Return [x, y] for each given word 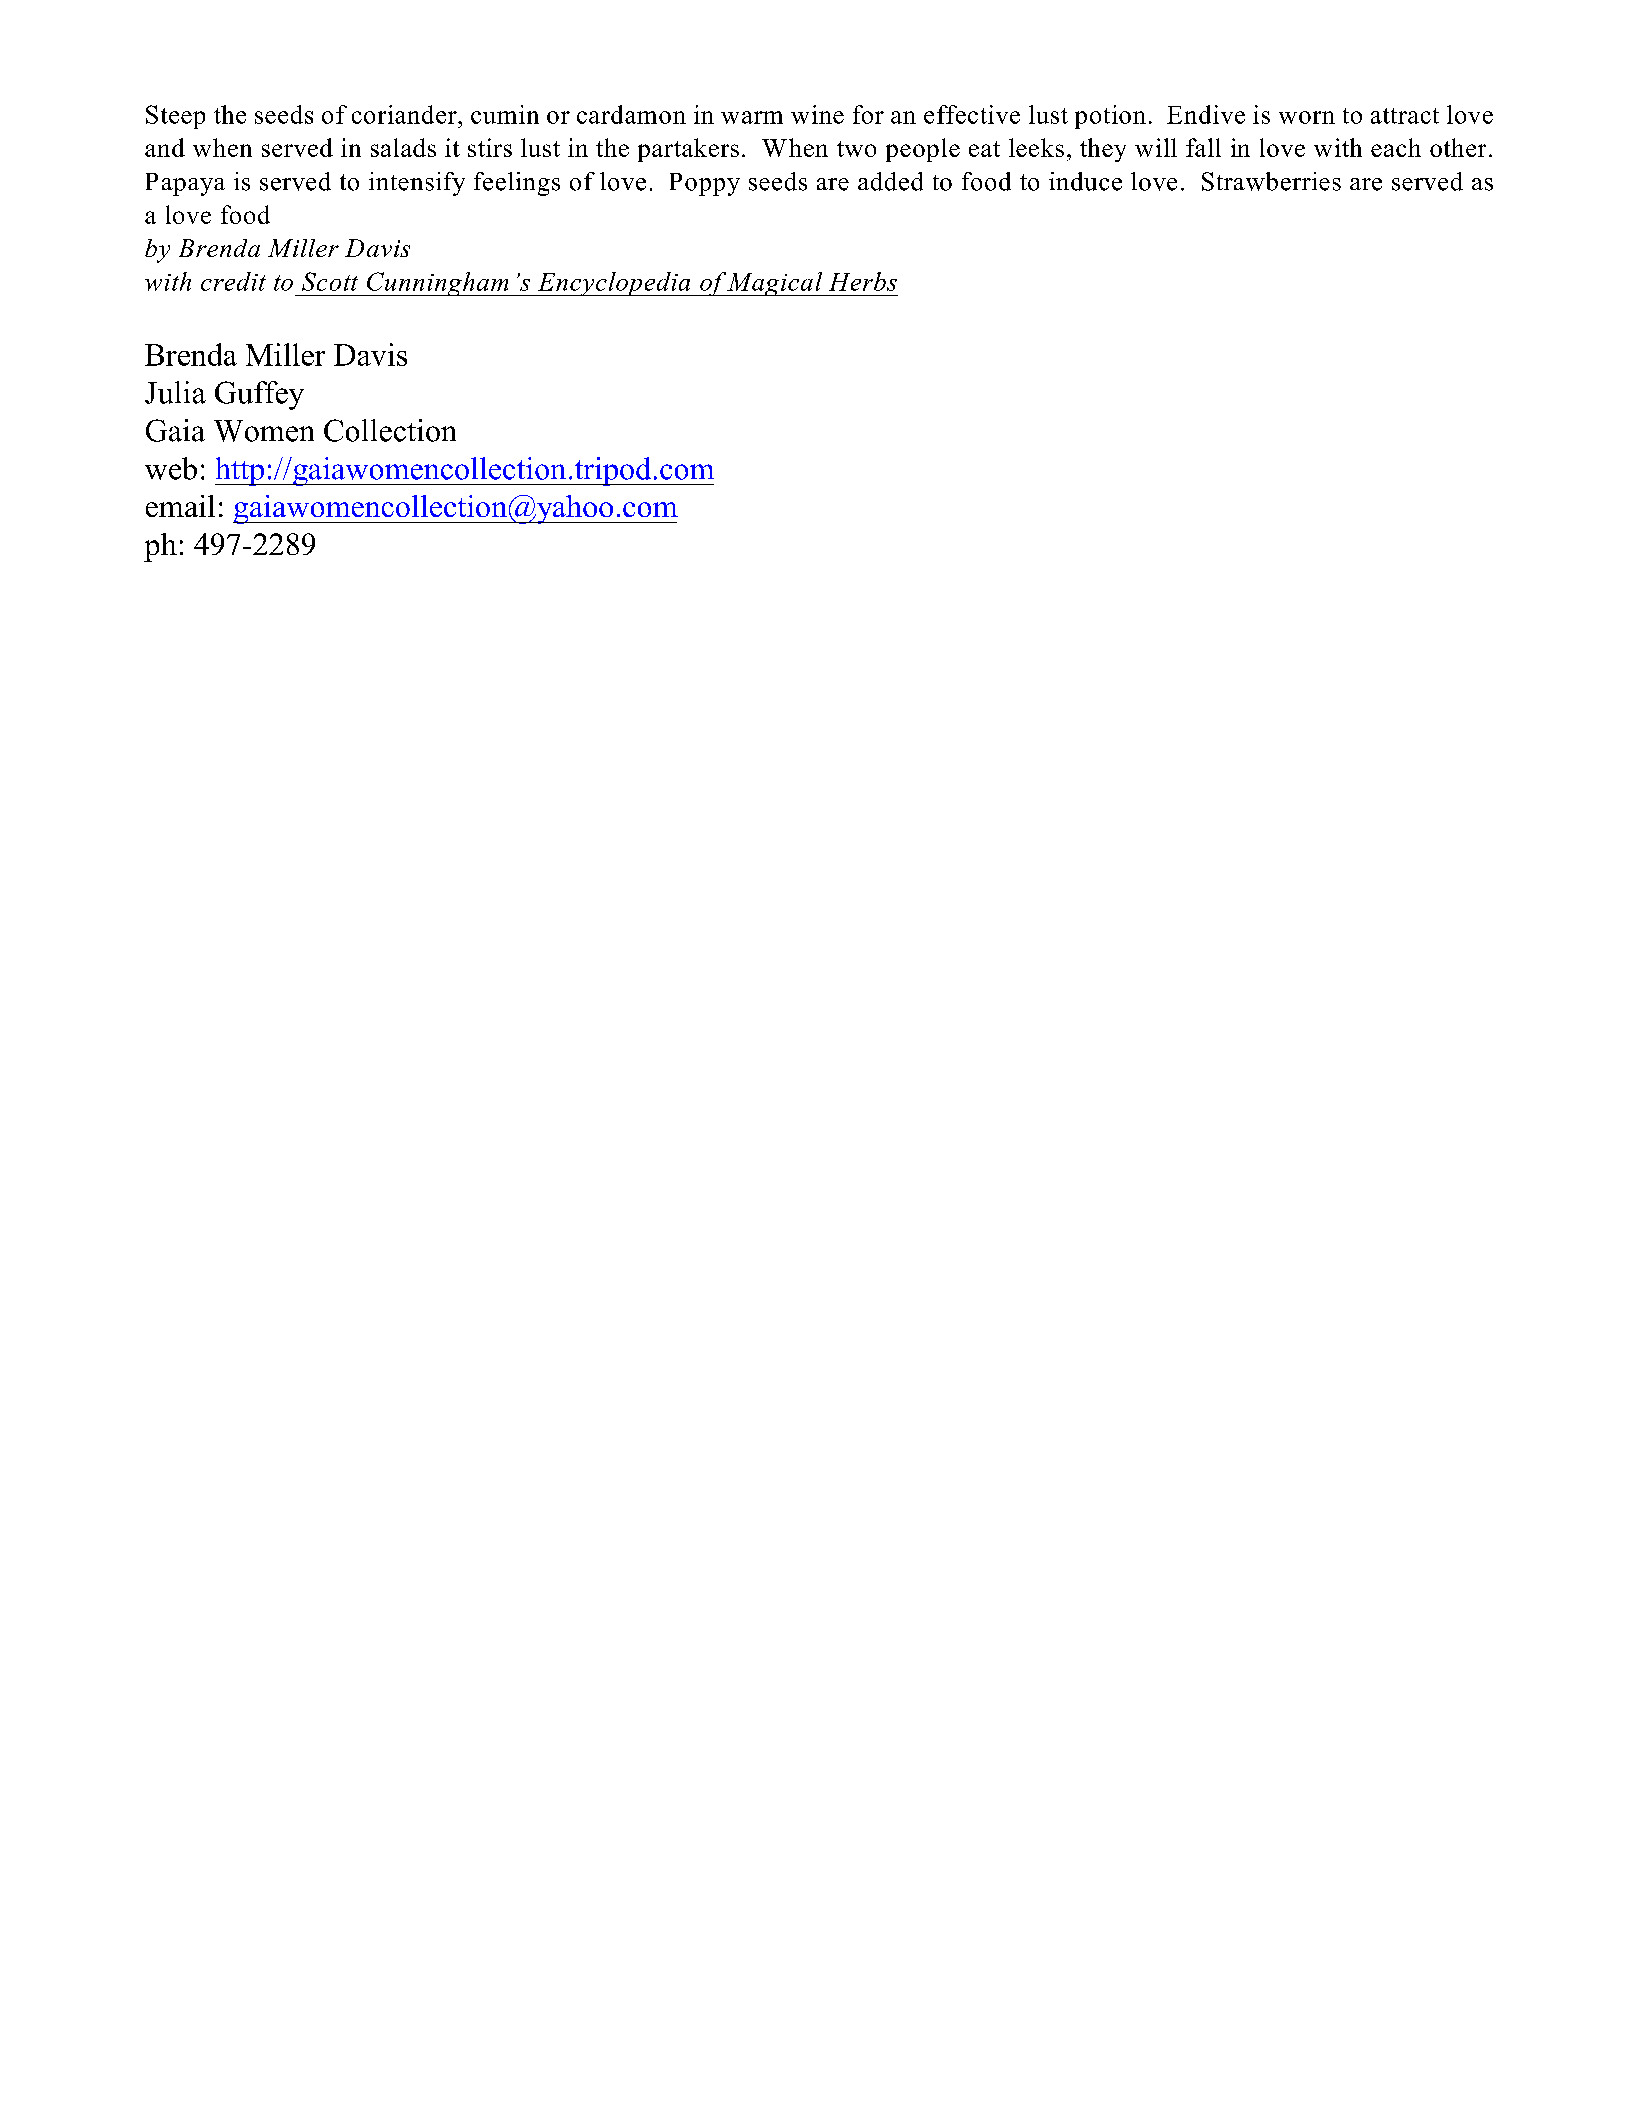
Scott [330, 281]
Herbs [863, 281]
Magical [775, 284]
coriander [405, 114]
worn [1307, 117]
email [180, 506]
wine [817, 114]
